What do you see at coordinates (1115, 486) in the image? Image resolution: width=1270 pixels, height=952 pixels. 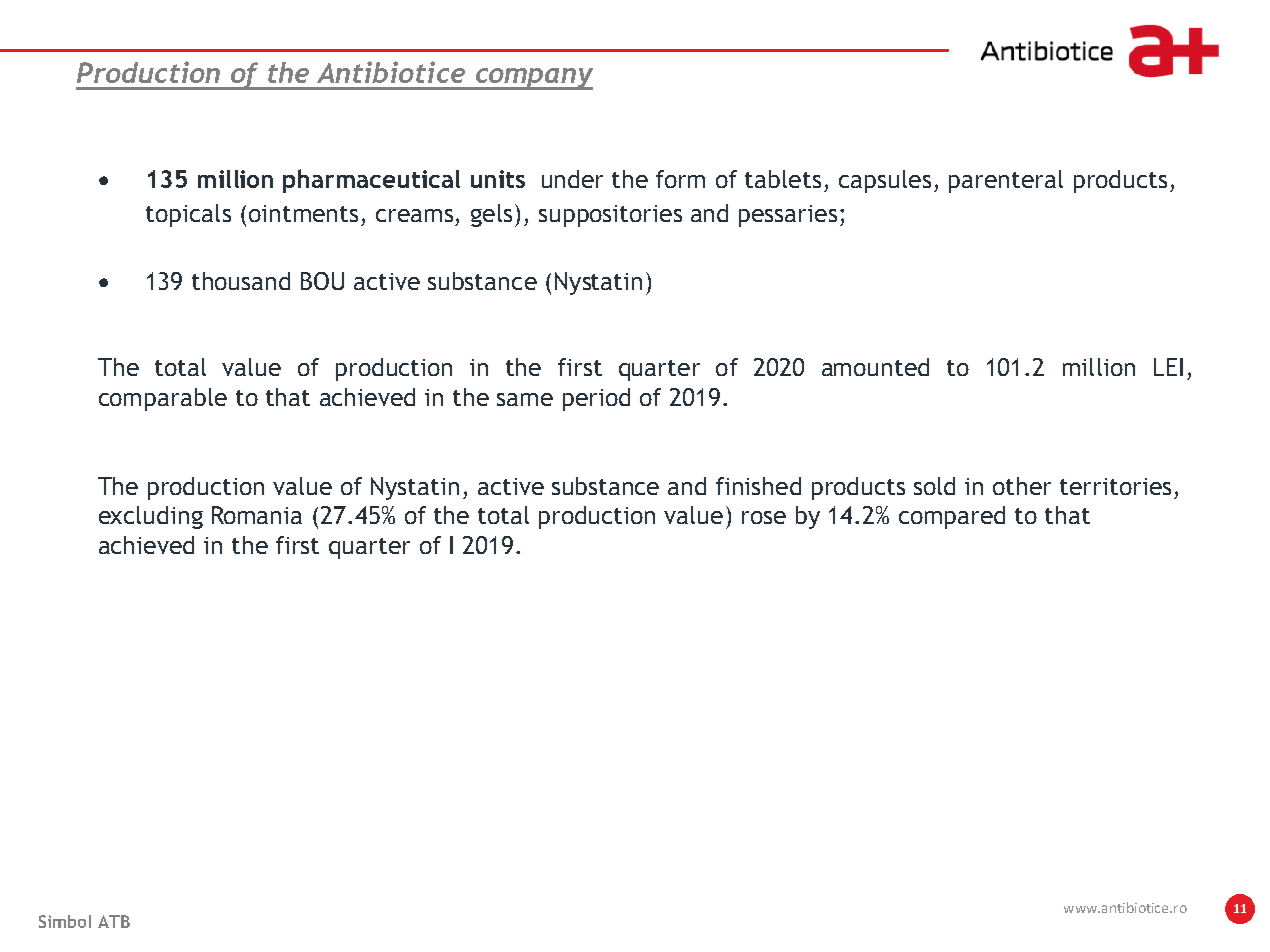 I see `territories` at bounding box center [1115, 486].
